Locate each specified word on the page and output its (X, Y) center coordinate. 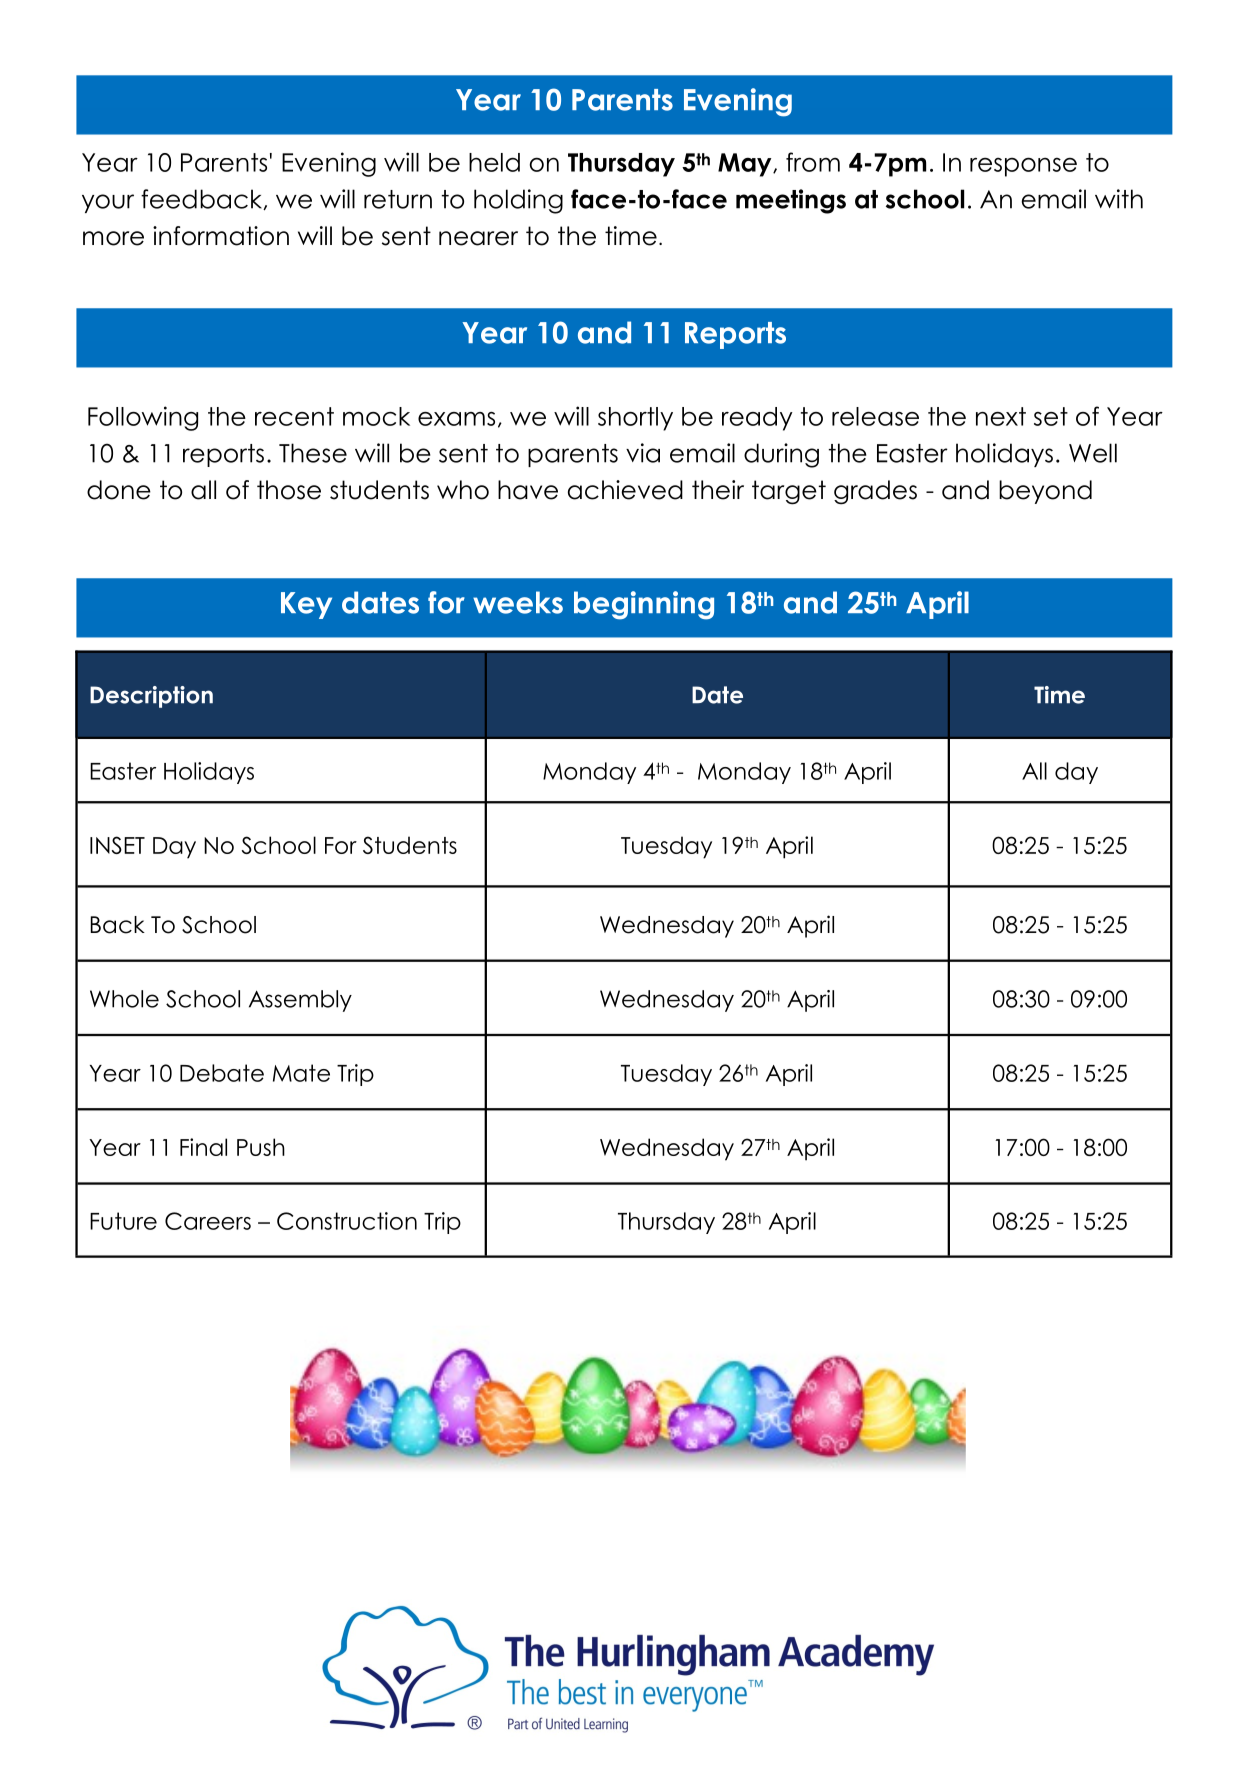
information (221, 236)
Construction (347, 1221)
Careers (208, 1221)
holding (518, 201)
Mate (301, 1073)
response (1023, 167)
